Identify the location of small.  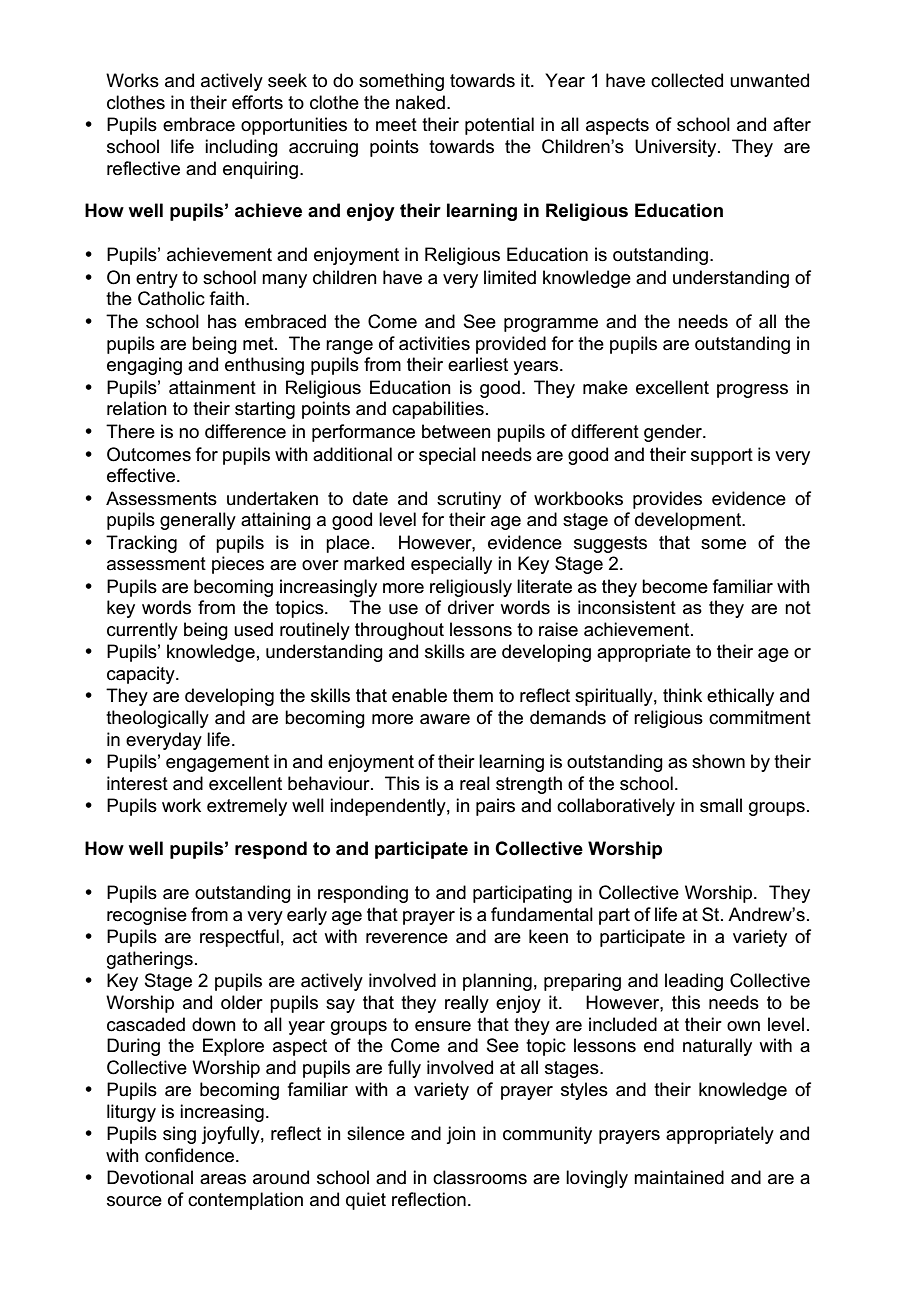
(721, 805).
